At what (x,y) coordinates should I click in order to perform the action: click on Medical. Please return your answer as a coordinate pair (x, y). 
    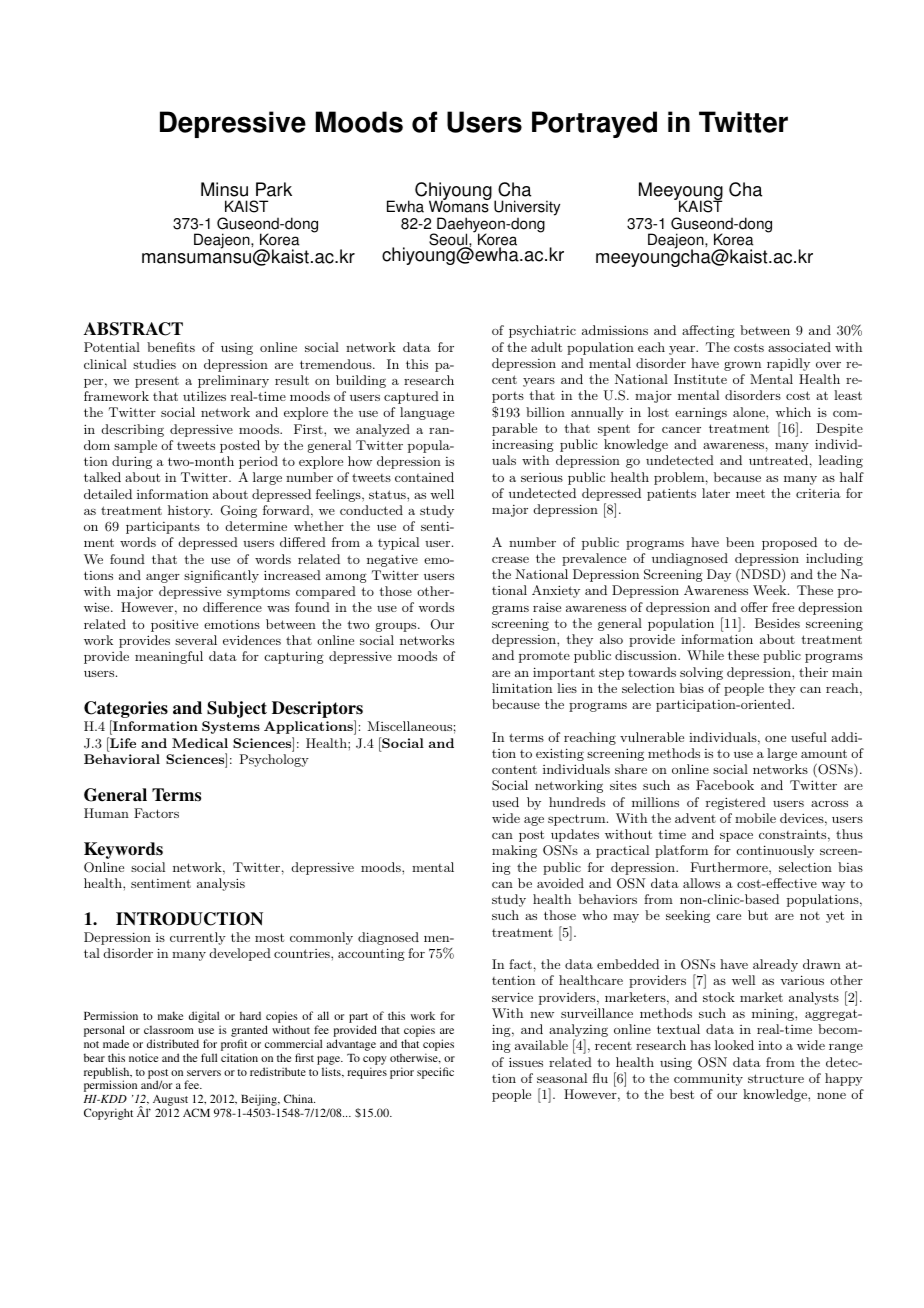
    Looking at the image, I should click on (200, 743).
